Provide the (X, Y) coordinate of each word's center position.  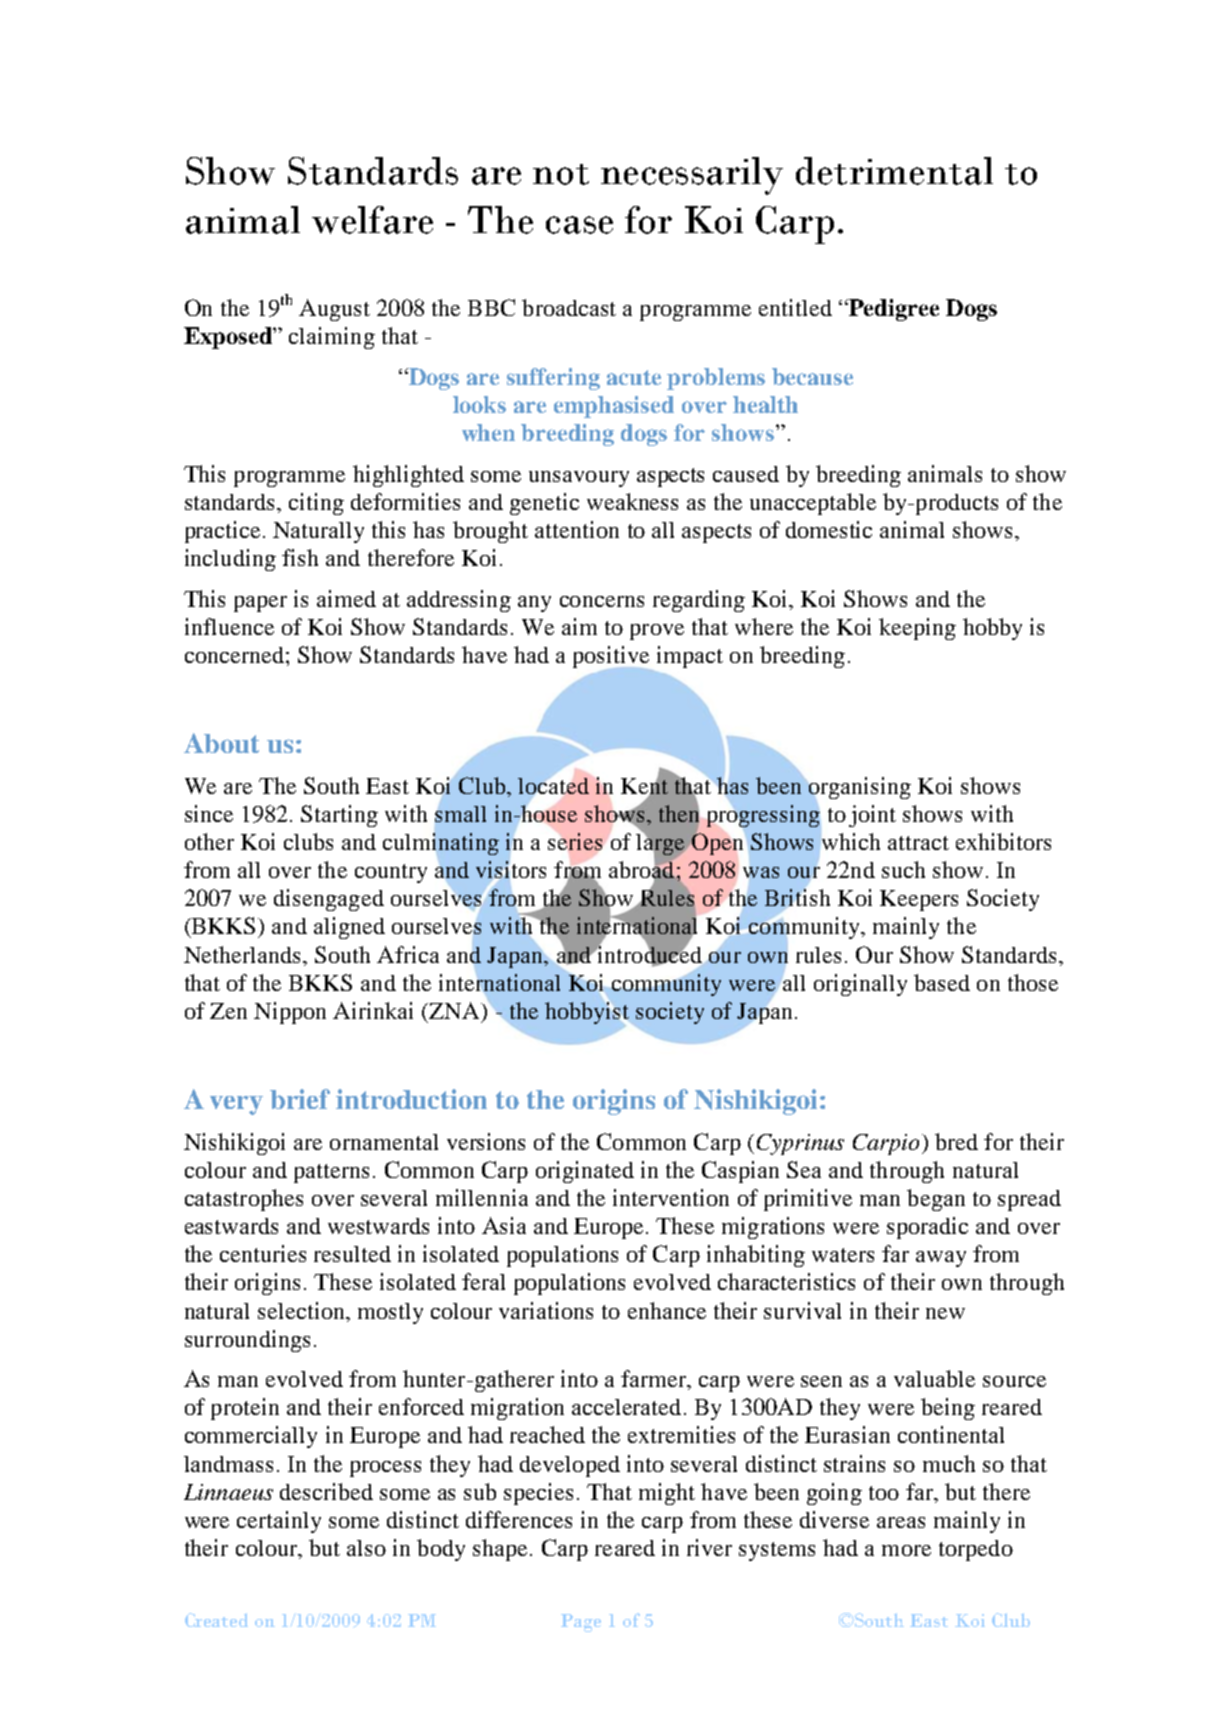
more (906, 1550)
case (579, 225)
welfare (372, 220)
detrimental (894, 171)
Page (581, 1623)
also (366, 1548)
